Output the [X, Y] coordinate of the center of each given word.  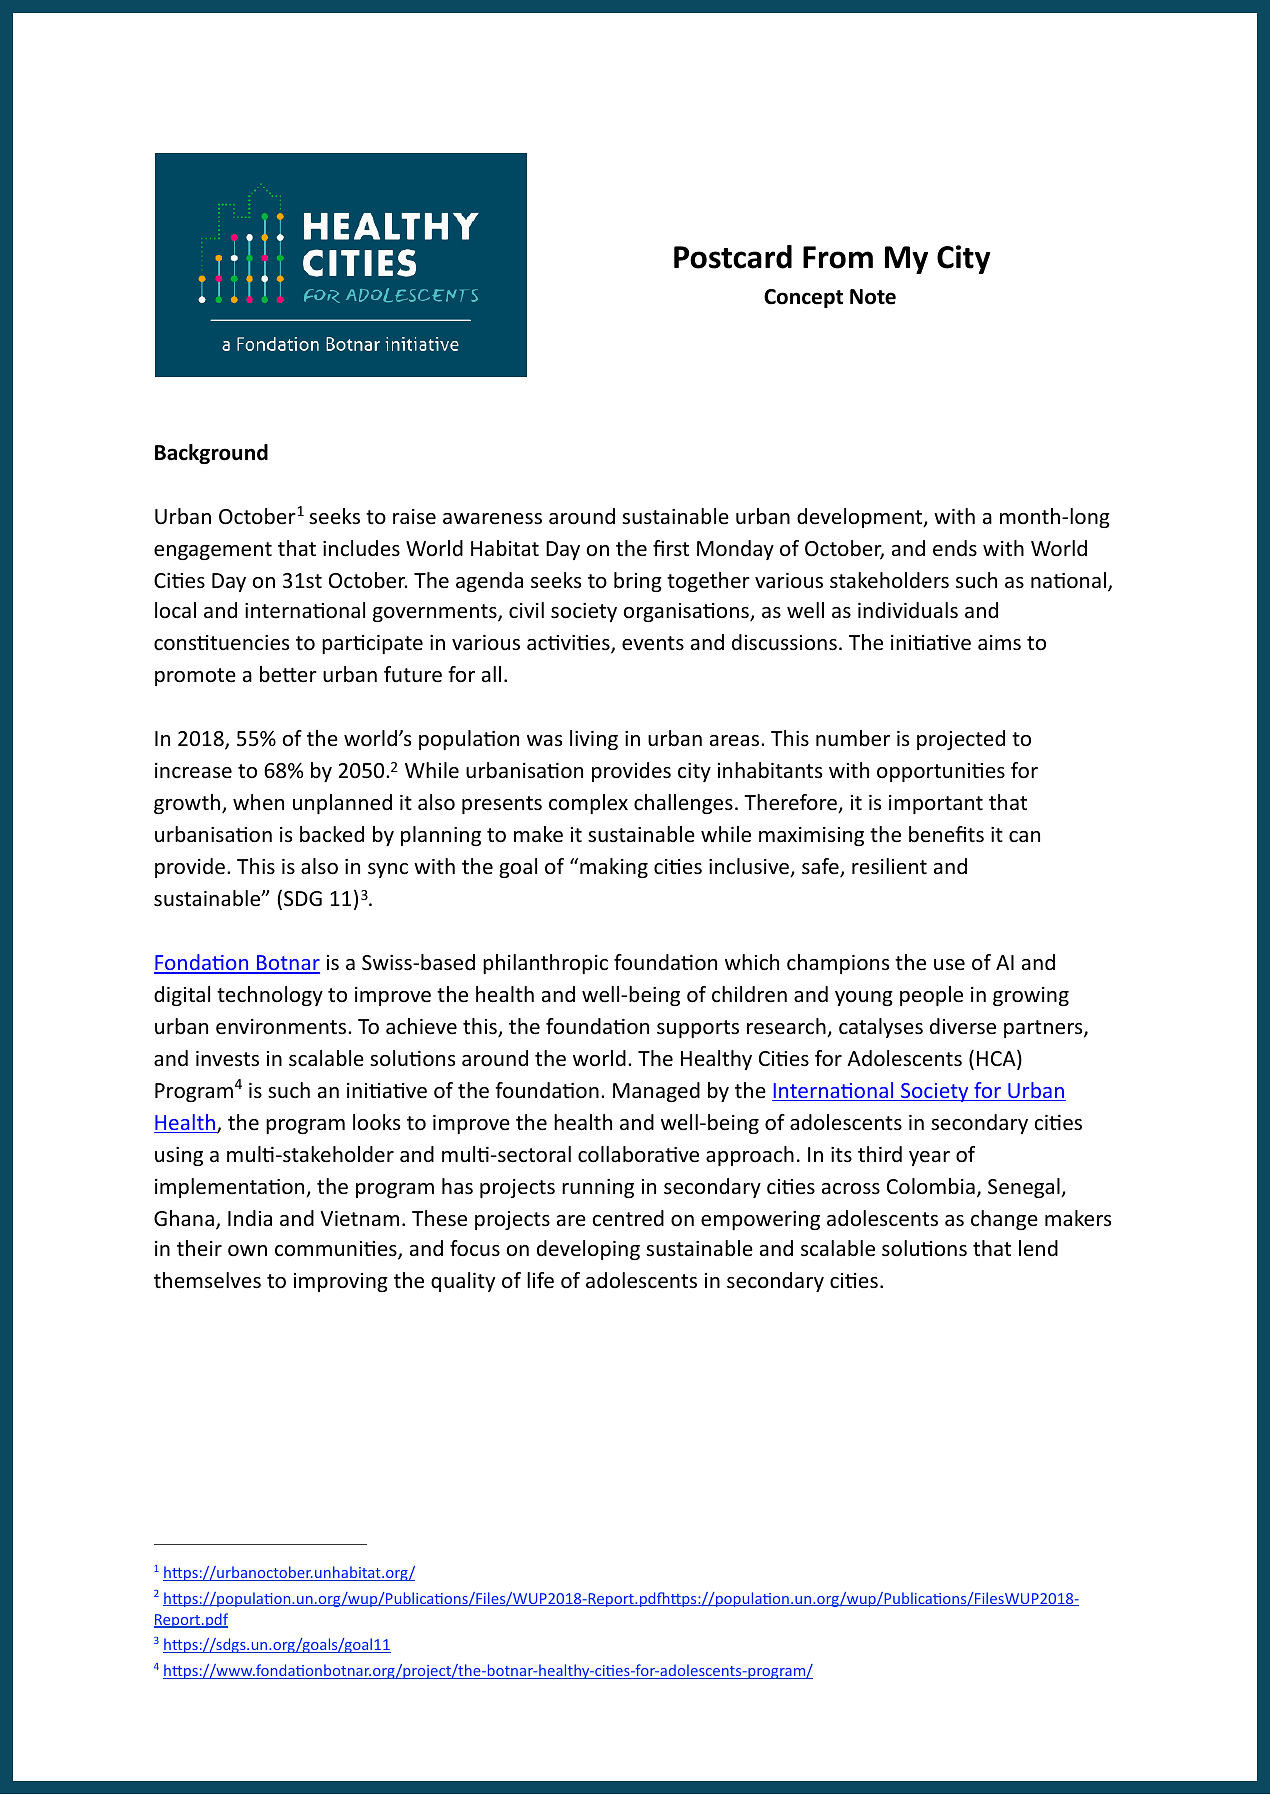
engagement [213, 551]
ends [955, 548]
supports [698, 1029]
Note [873, 297]
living [594, 740]
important [936, 804]
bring [638, 582]
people [931, 996]
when [258, 802]
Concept [803, 298]
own [247, 1251]
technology [270, 996]
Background [211, 454]
